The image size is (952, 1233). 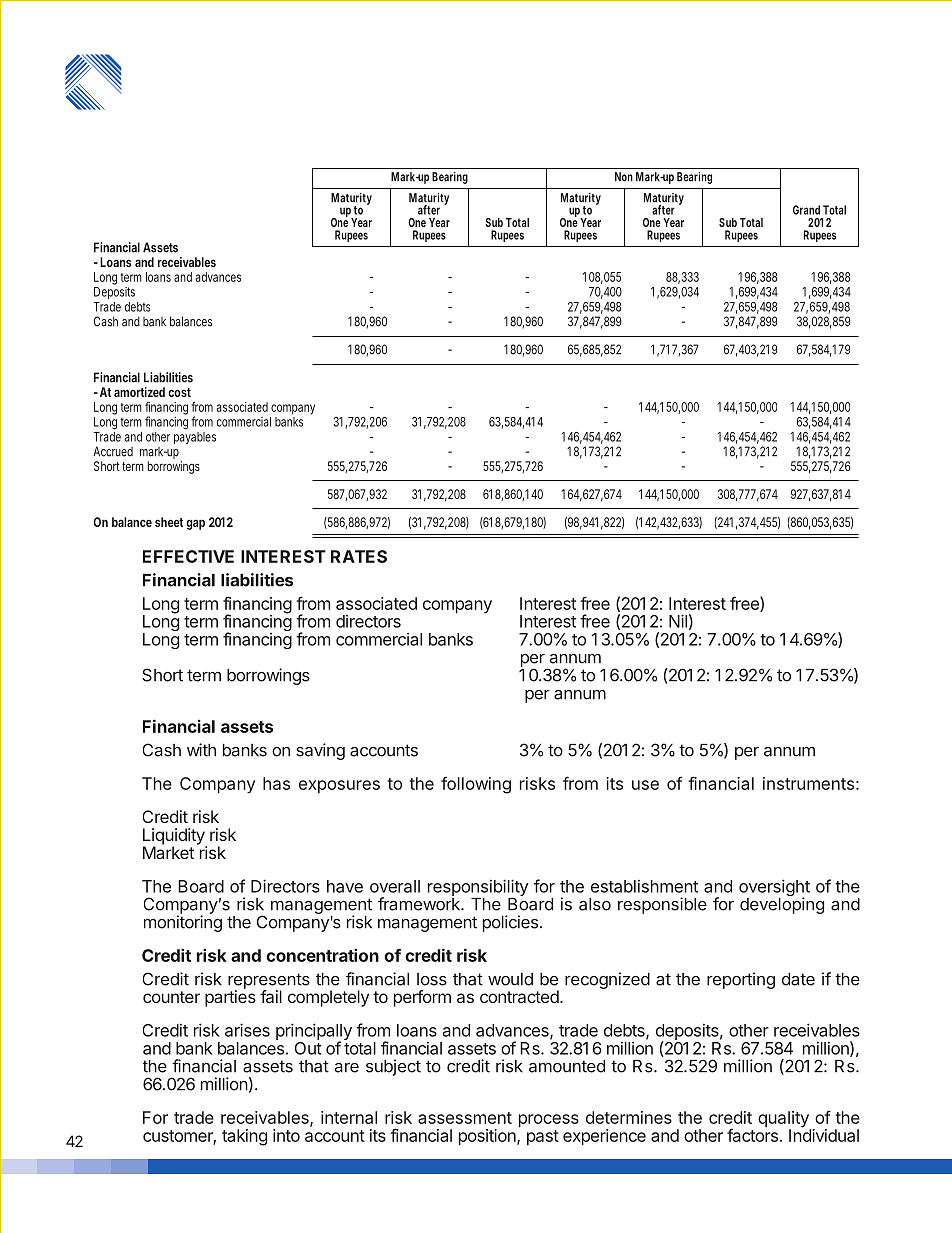 What do you see at coordinates (465, 1118) in the image?
I see `assessment` at bounding box center [465, 1118].
